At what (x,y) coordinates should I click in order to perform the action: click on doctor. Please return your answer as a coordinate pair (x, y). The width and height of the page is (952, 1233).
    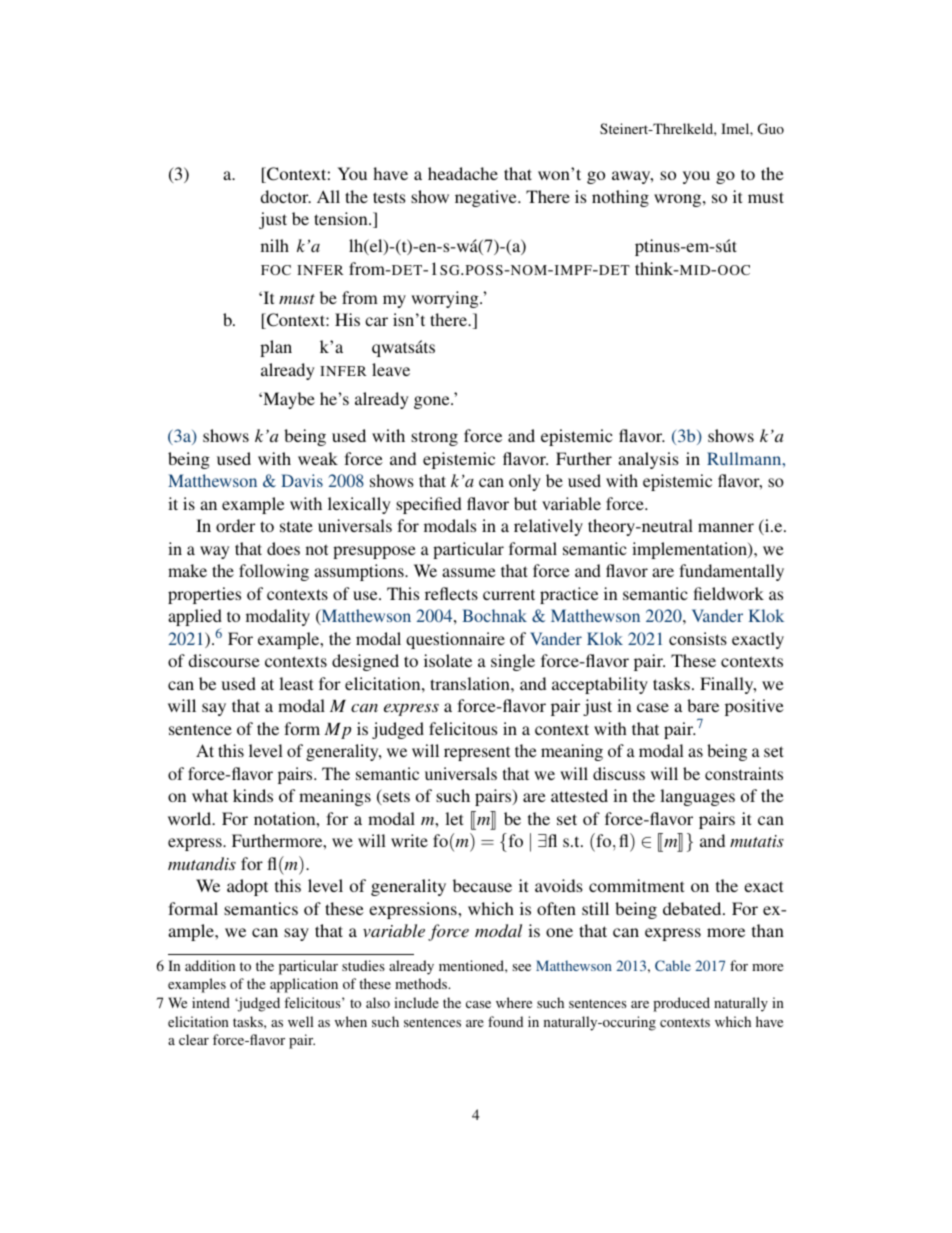
    Looking at the image, I should click on (286, 196).
